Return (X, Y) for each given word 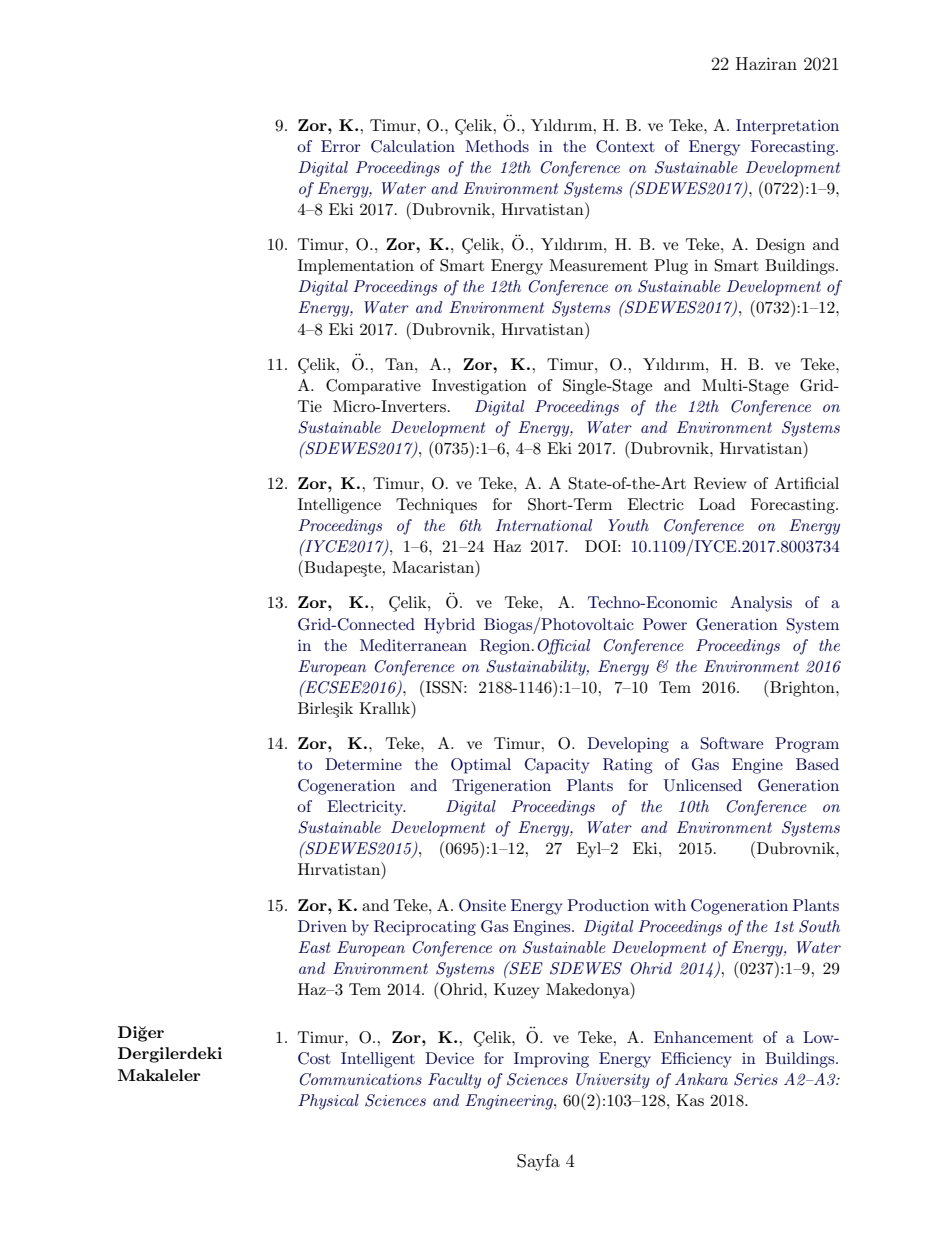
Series (756, 1079)
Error (341, 146)
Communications (361, 1079)
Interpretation (787, 127)
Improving (551, 1060)
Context (625, 146)
